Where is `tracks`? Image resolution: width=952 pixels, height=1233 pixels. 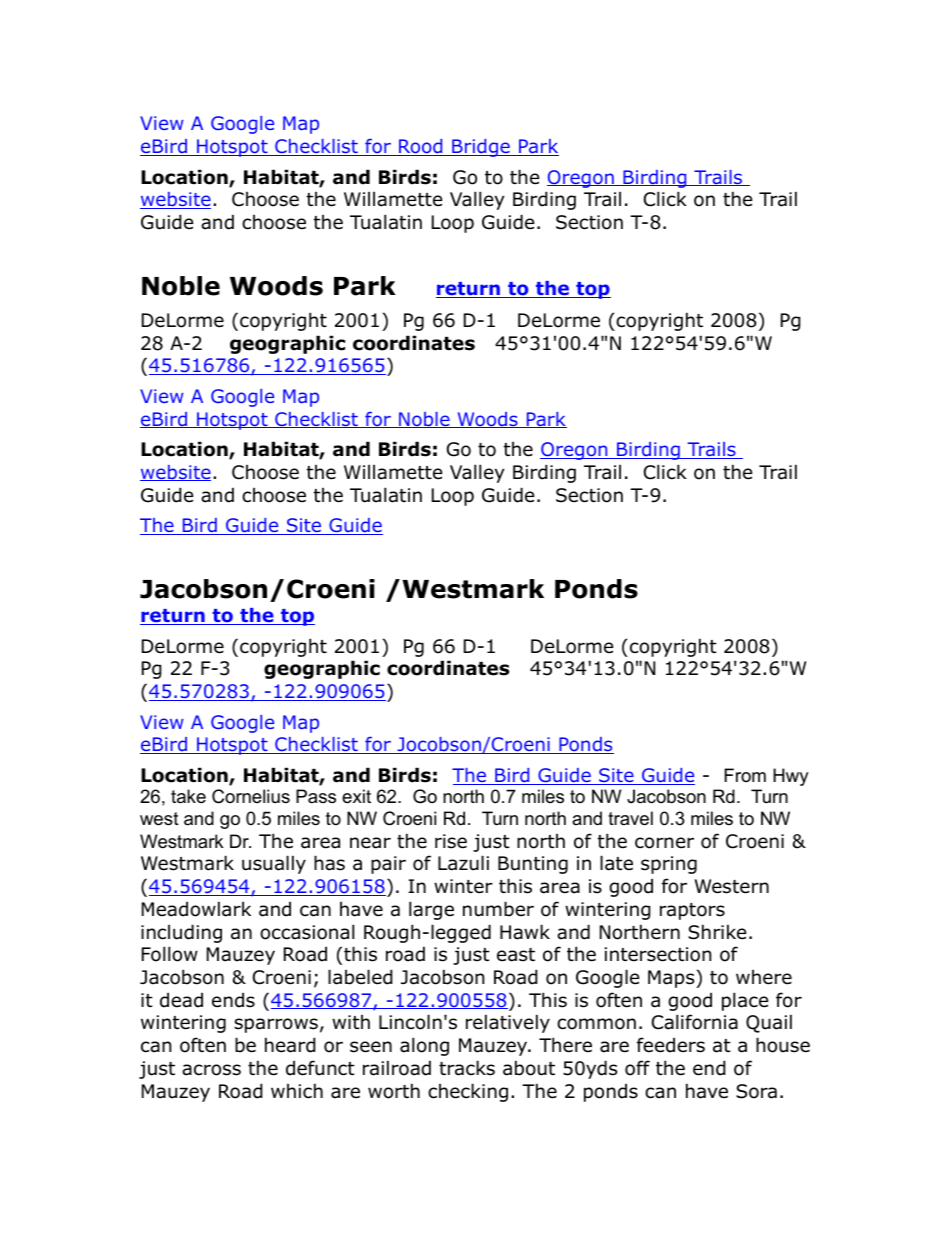
tracks is located at coordinates (467, 1068).
